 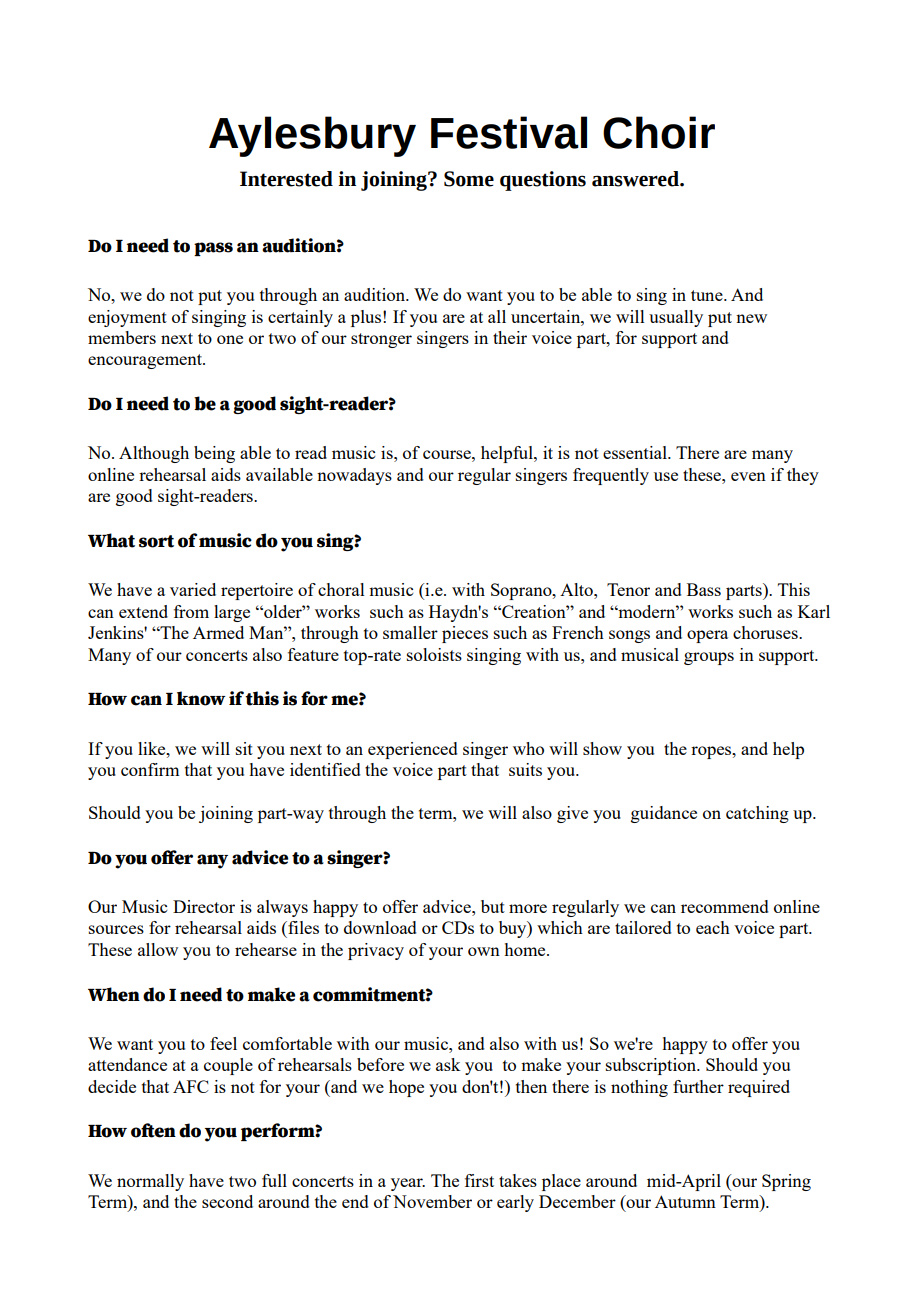 What do you see at coordinates (469, 179) in the screenshot?
I see `Some` at bounding box center [469, 179].
